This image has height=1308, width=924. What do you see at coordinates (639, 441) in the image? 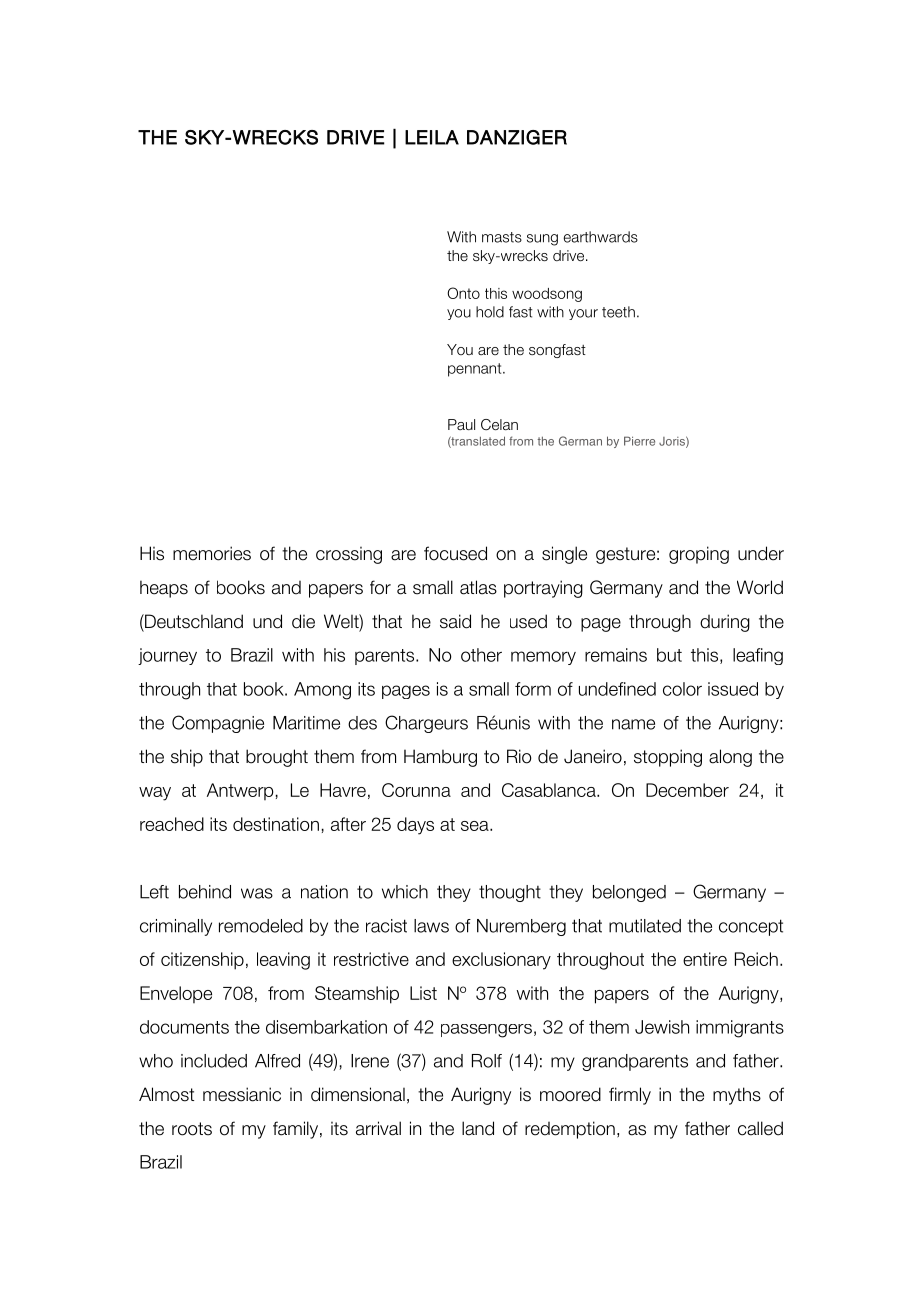
I see `Pierre` at bounding box center [639, 441].
